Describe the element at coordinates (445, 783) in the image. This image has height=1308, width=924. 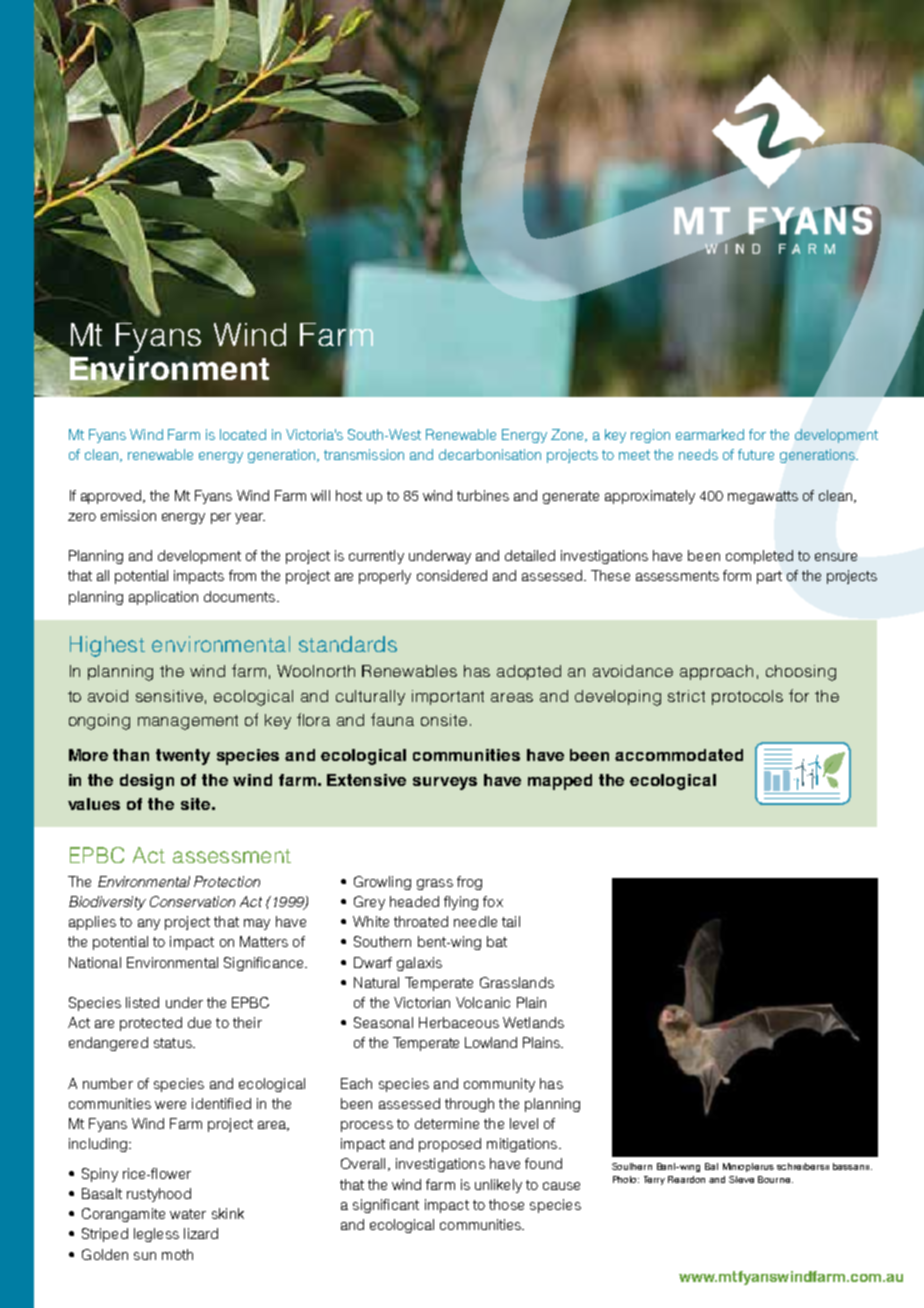
I see `surveys` at that location.
